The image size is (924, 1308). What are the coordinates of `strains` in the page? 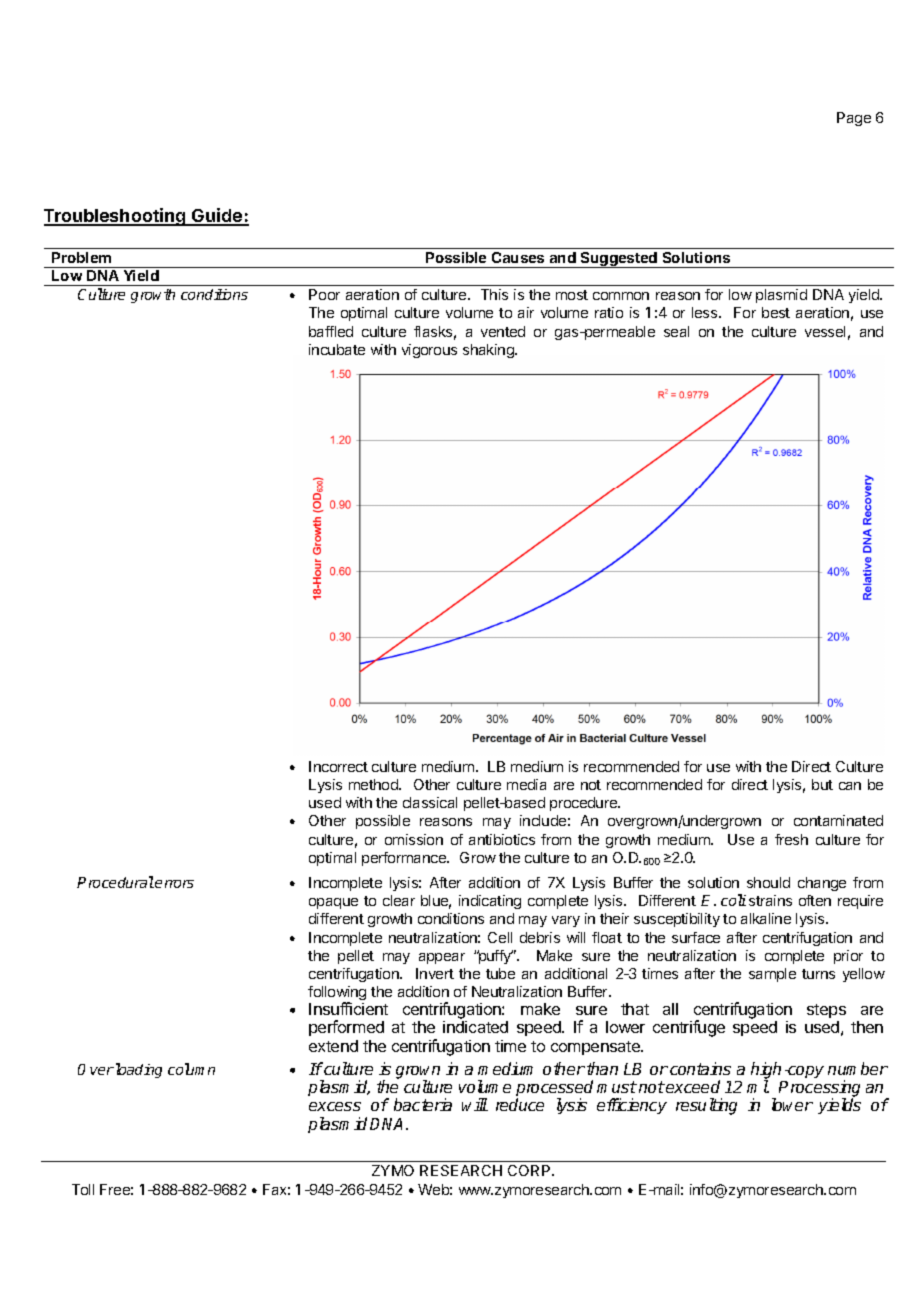 It's located at (770, 900).
